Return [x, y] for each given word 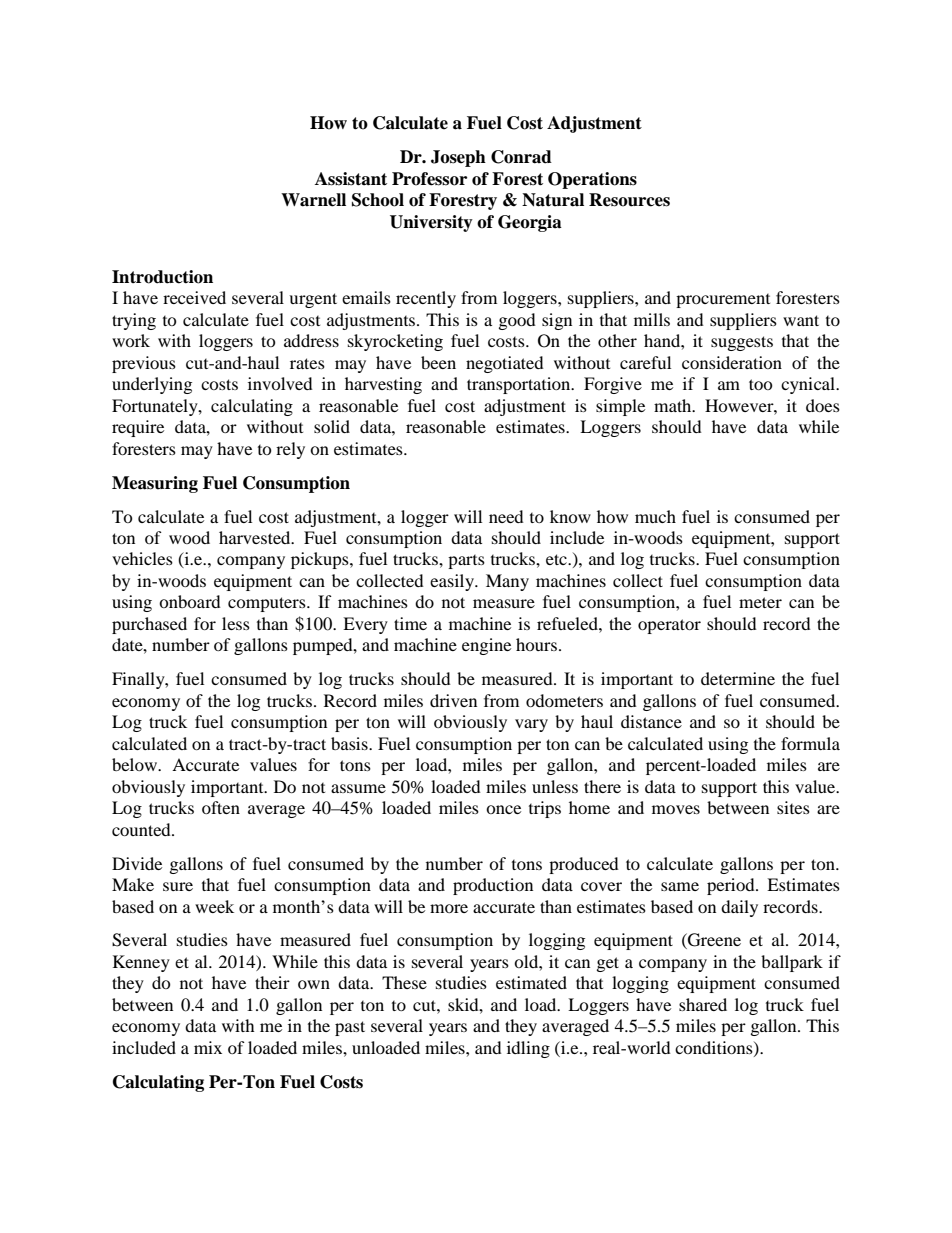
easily [453, 582]
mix [208, 1047]
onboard [190, 601]
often [221, 807]
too [761, 384]
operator [669, 626]
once [503, 809]
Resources [629, 200]
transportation [520, 385]
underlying [152, 385]
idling [528, 1049]
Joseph [458, 158]
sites [793, 807]
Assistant [351, 179]
